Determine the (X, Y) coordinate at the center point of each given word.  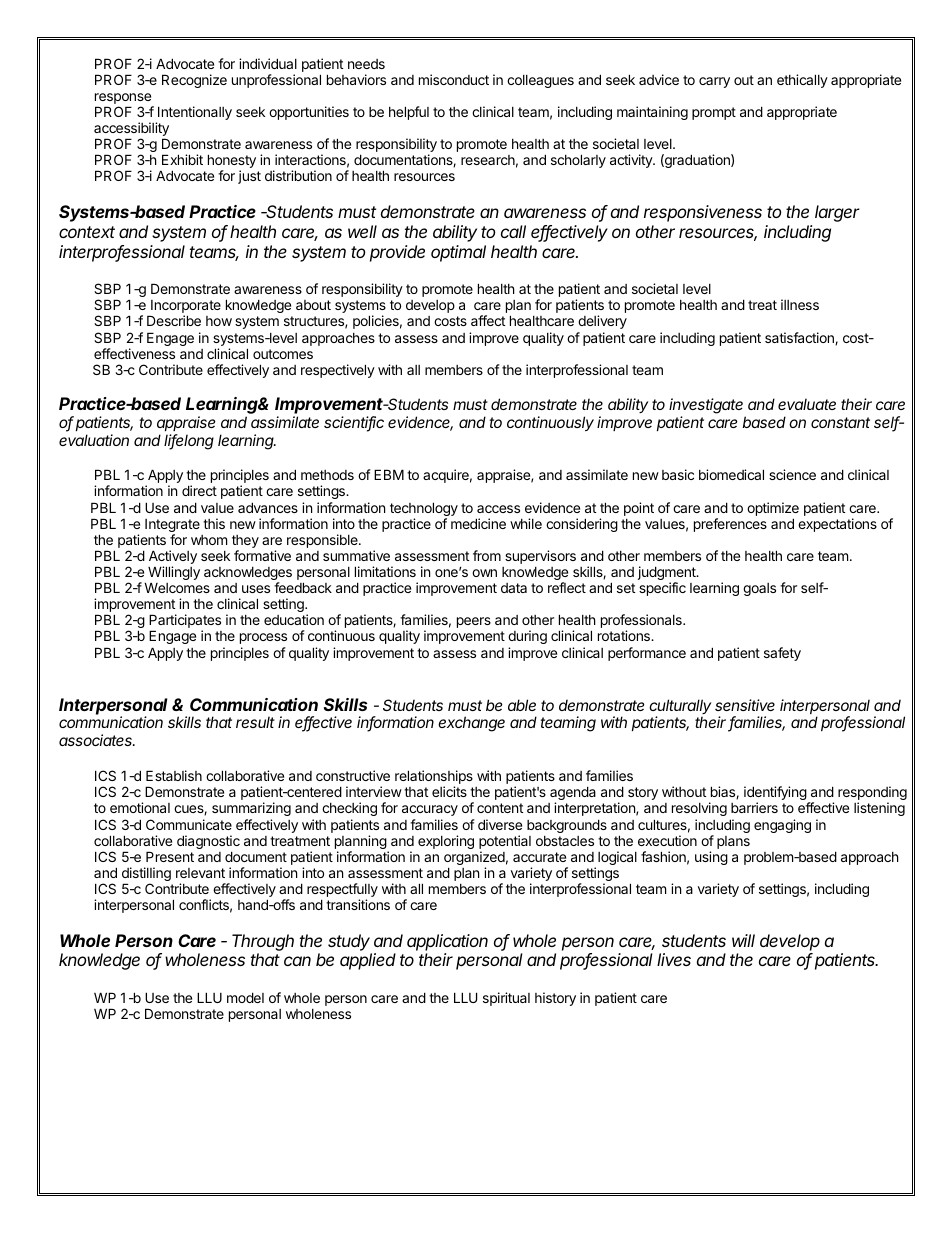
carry (714, 82)
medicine (478, 523)
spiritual (506, 999)
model (245, 997)
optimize (773, 509)
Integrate (172, 527)
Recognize (194, 81)
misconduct (454, 79)
